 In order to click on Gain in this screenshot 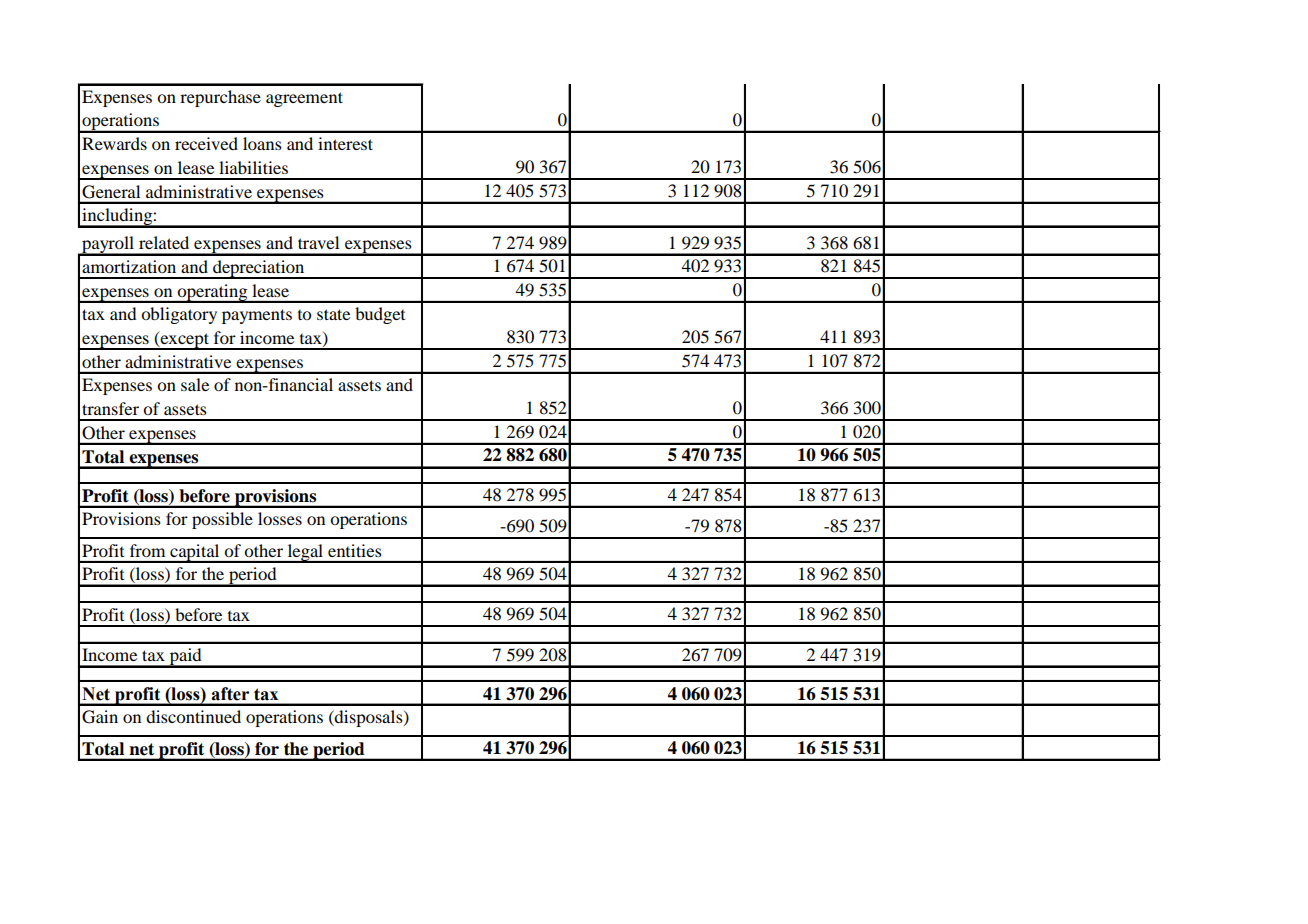, I will do `click(100, 717)`.
